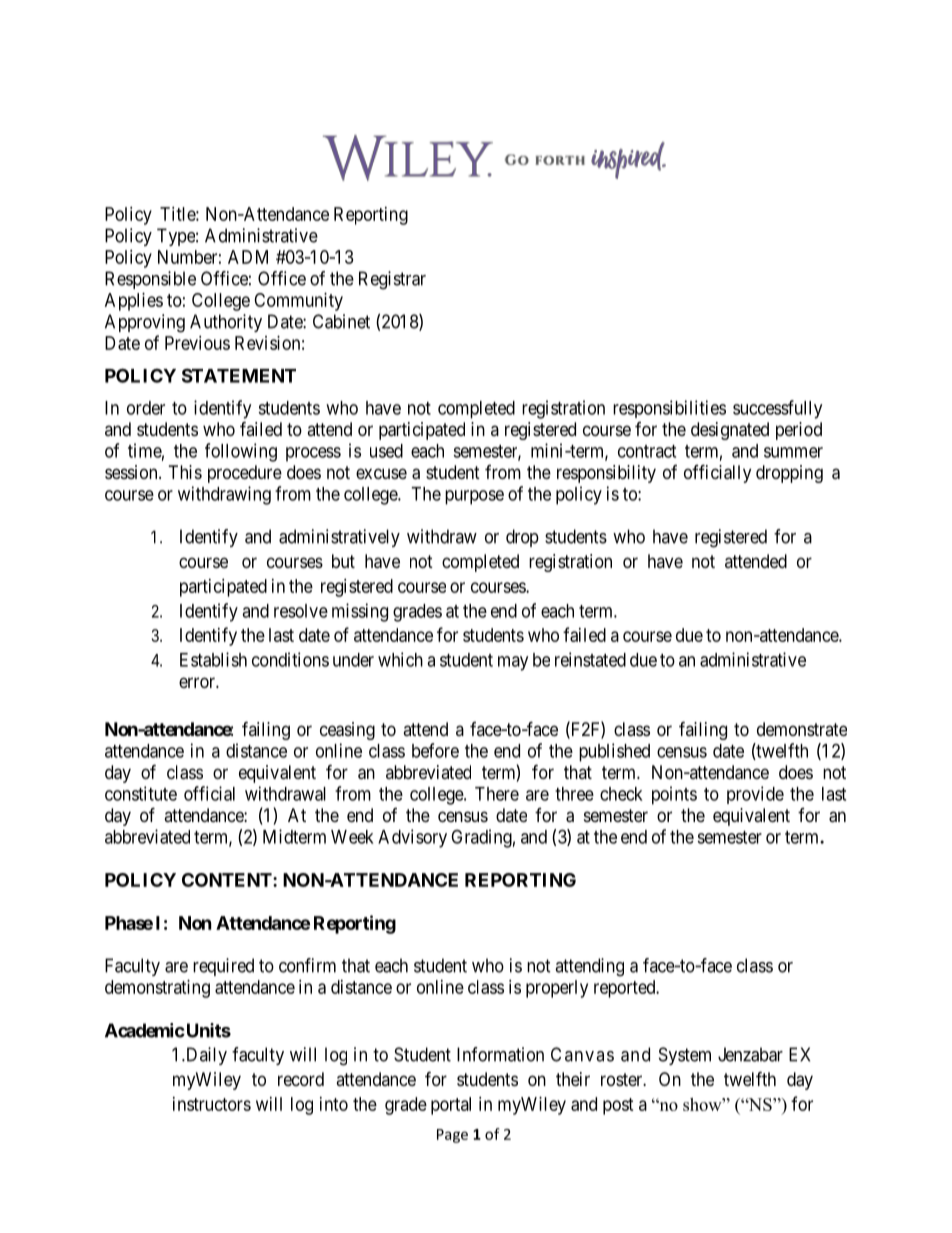 This screenshot has height=1233, width=952. What do you see at coordinates (212, 1104) in the screenshot?
I see `instructors` at bounding box center [212, 1104].
